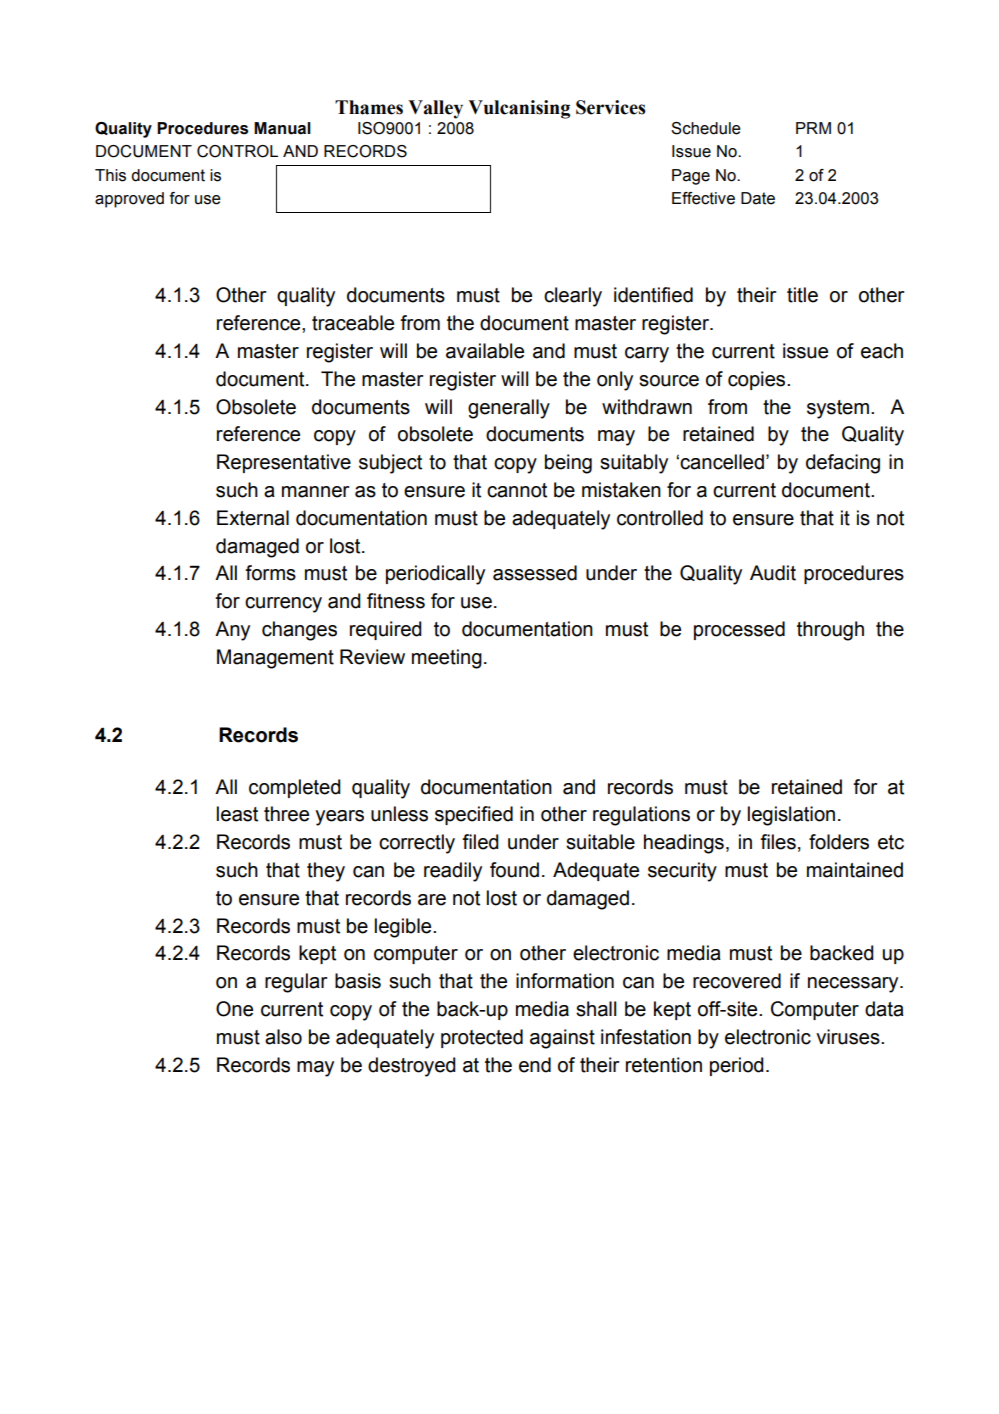  I want to click on Representative, so click(284, 463).
